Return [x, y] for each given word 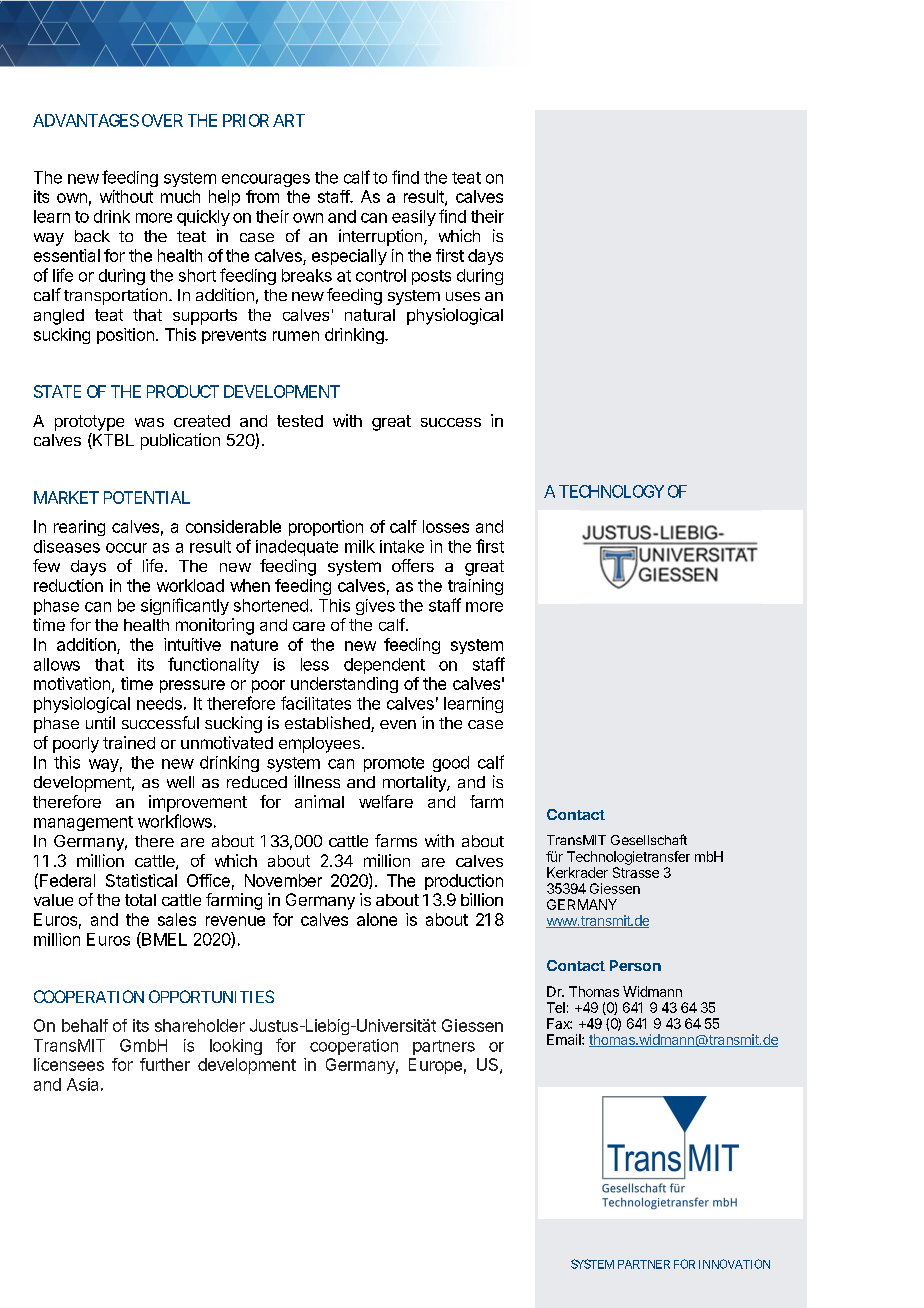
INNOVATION [734, 1264]
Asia [82, 1084]
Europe [435, 1066]
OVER [162, 120]
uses [463, 296]
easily [414, 218]
